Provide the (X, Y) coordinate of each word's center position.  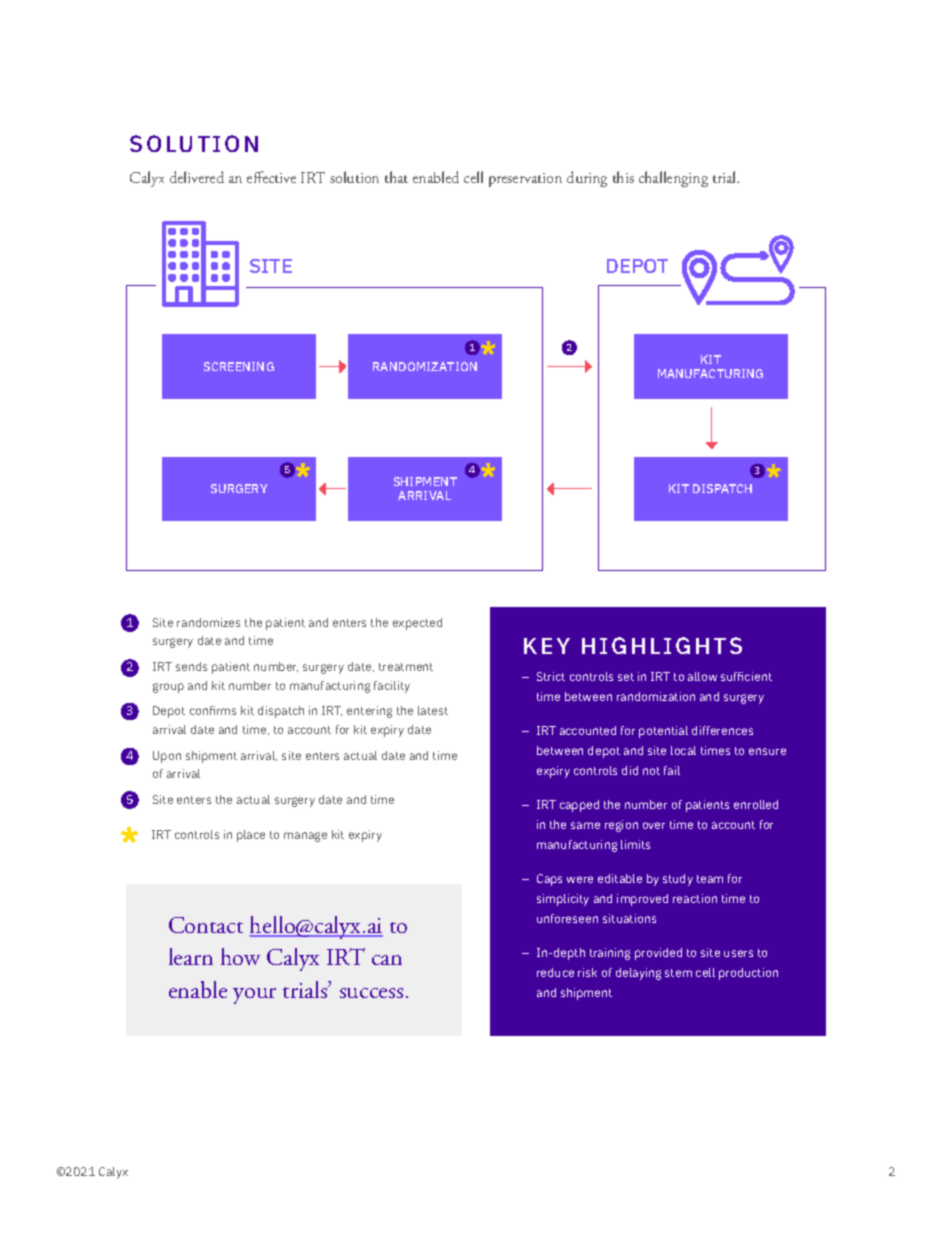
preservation (525, 180)
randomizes (208, 622)
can (387, 960)
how (240, 956)
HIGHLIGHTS (662, 645)
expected (417, 624)
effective (271, 177)
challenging (673, 179)
